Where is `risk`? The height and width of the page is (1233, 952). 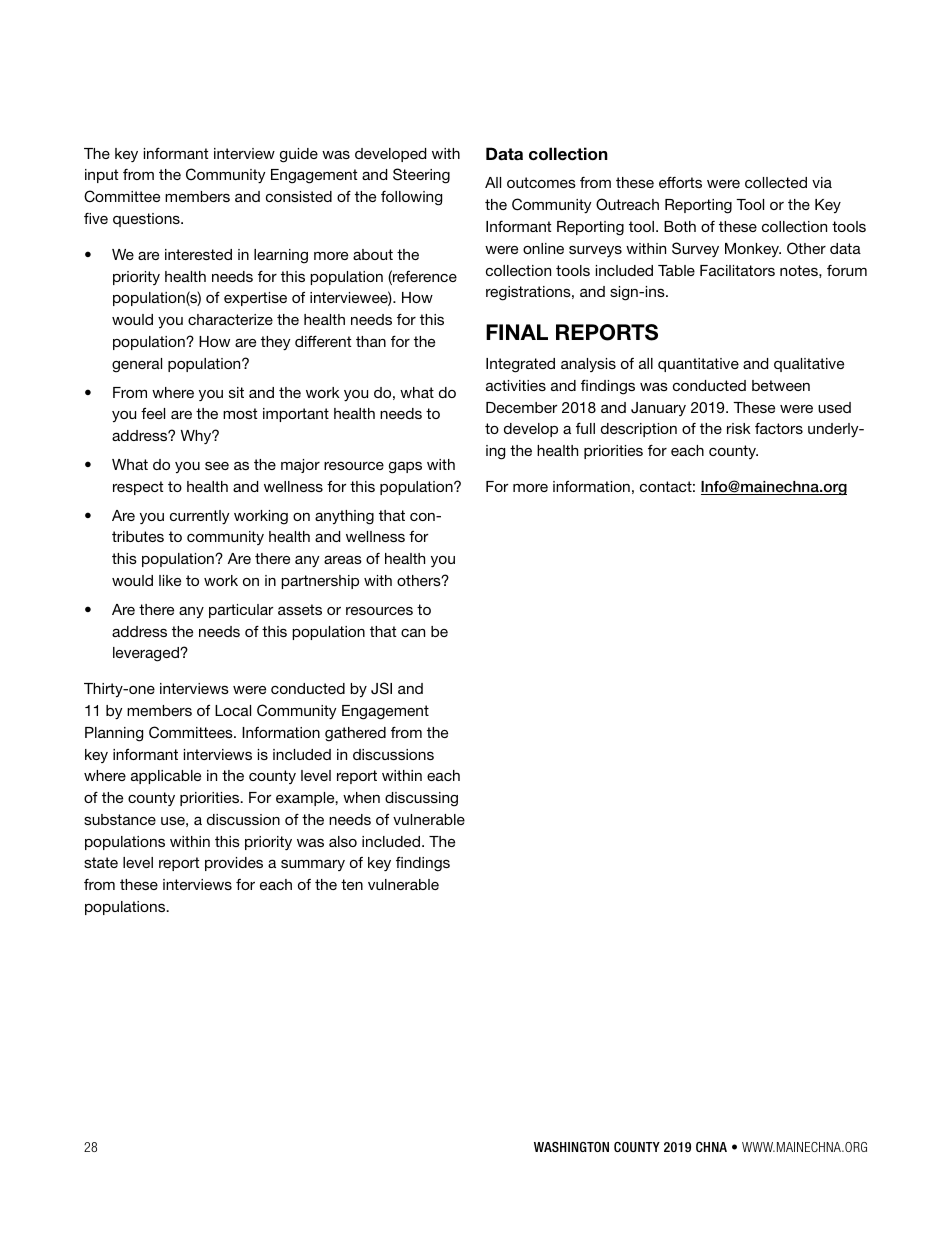 risk is located at coordinates (739, 428).
